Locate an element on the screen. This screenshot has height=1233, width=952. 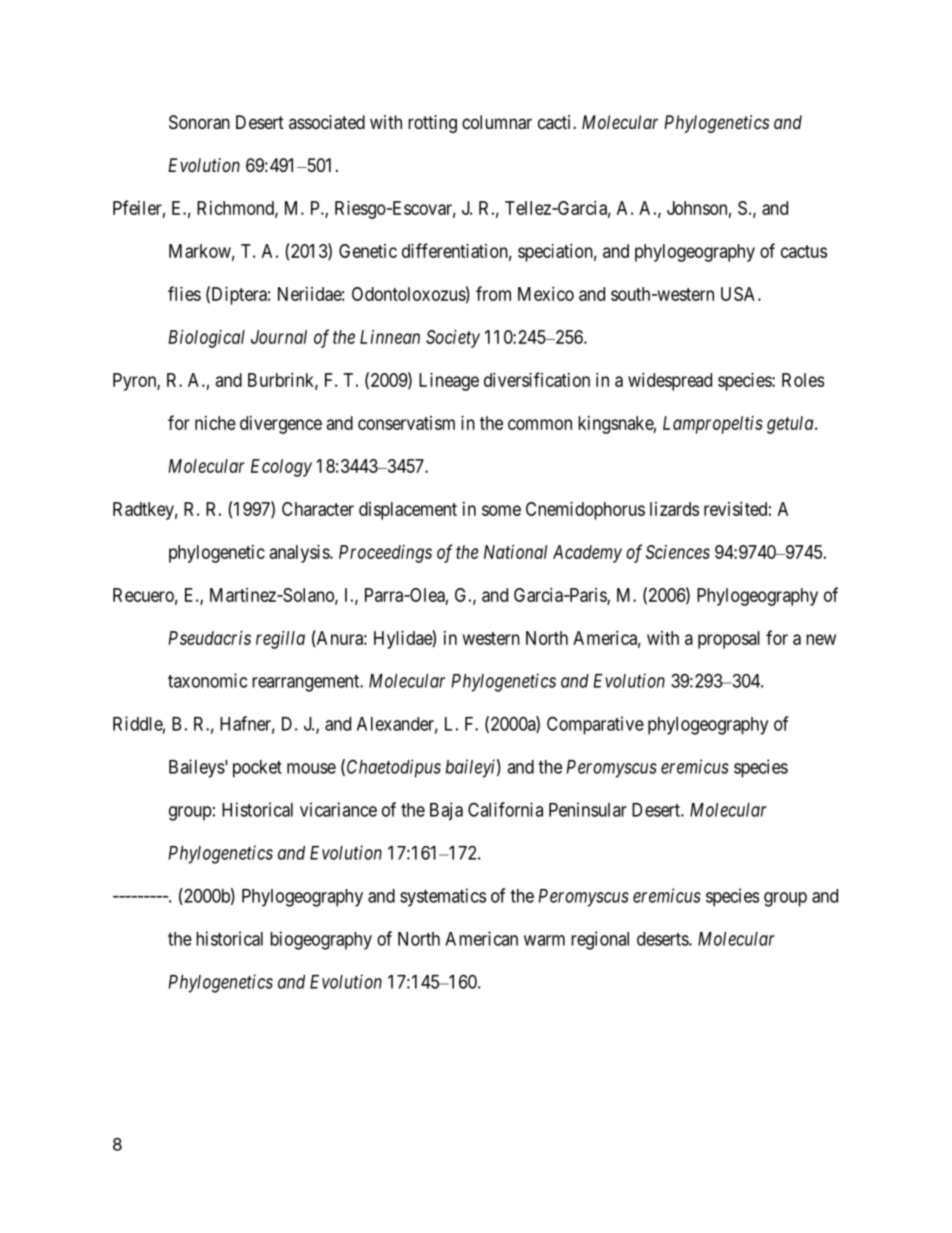
Journal is located at coordinates (279, 337).
